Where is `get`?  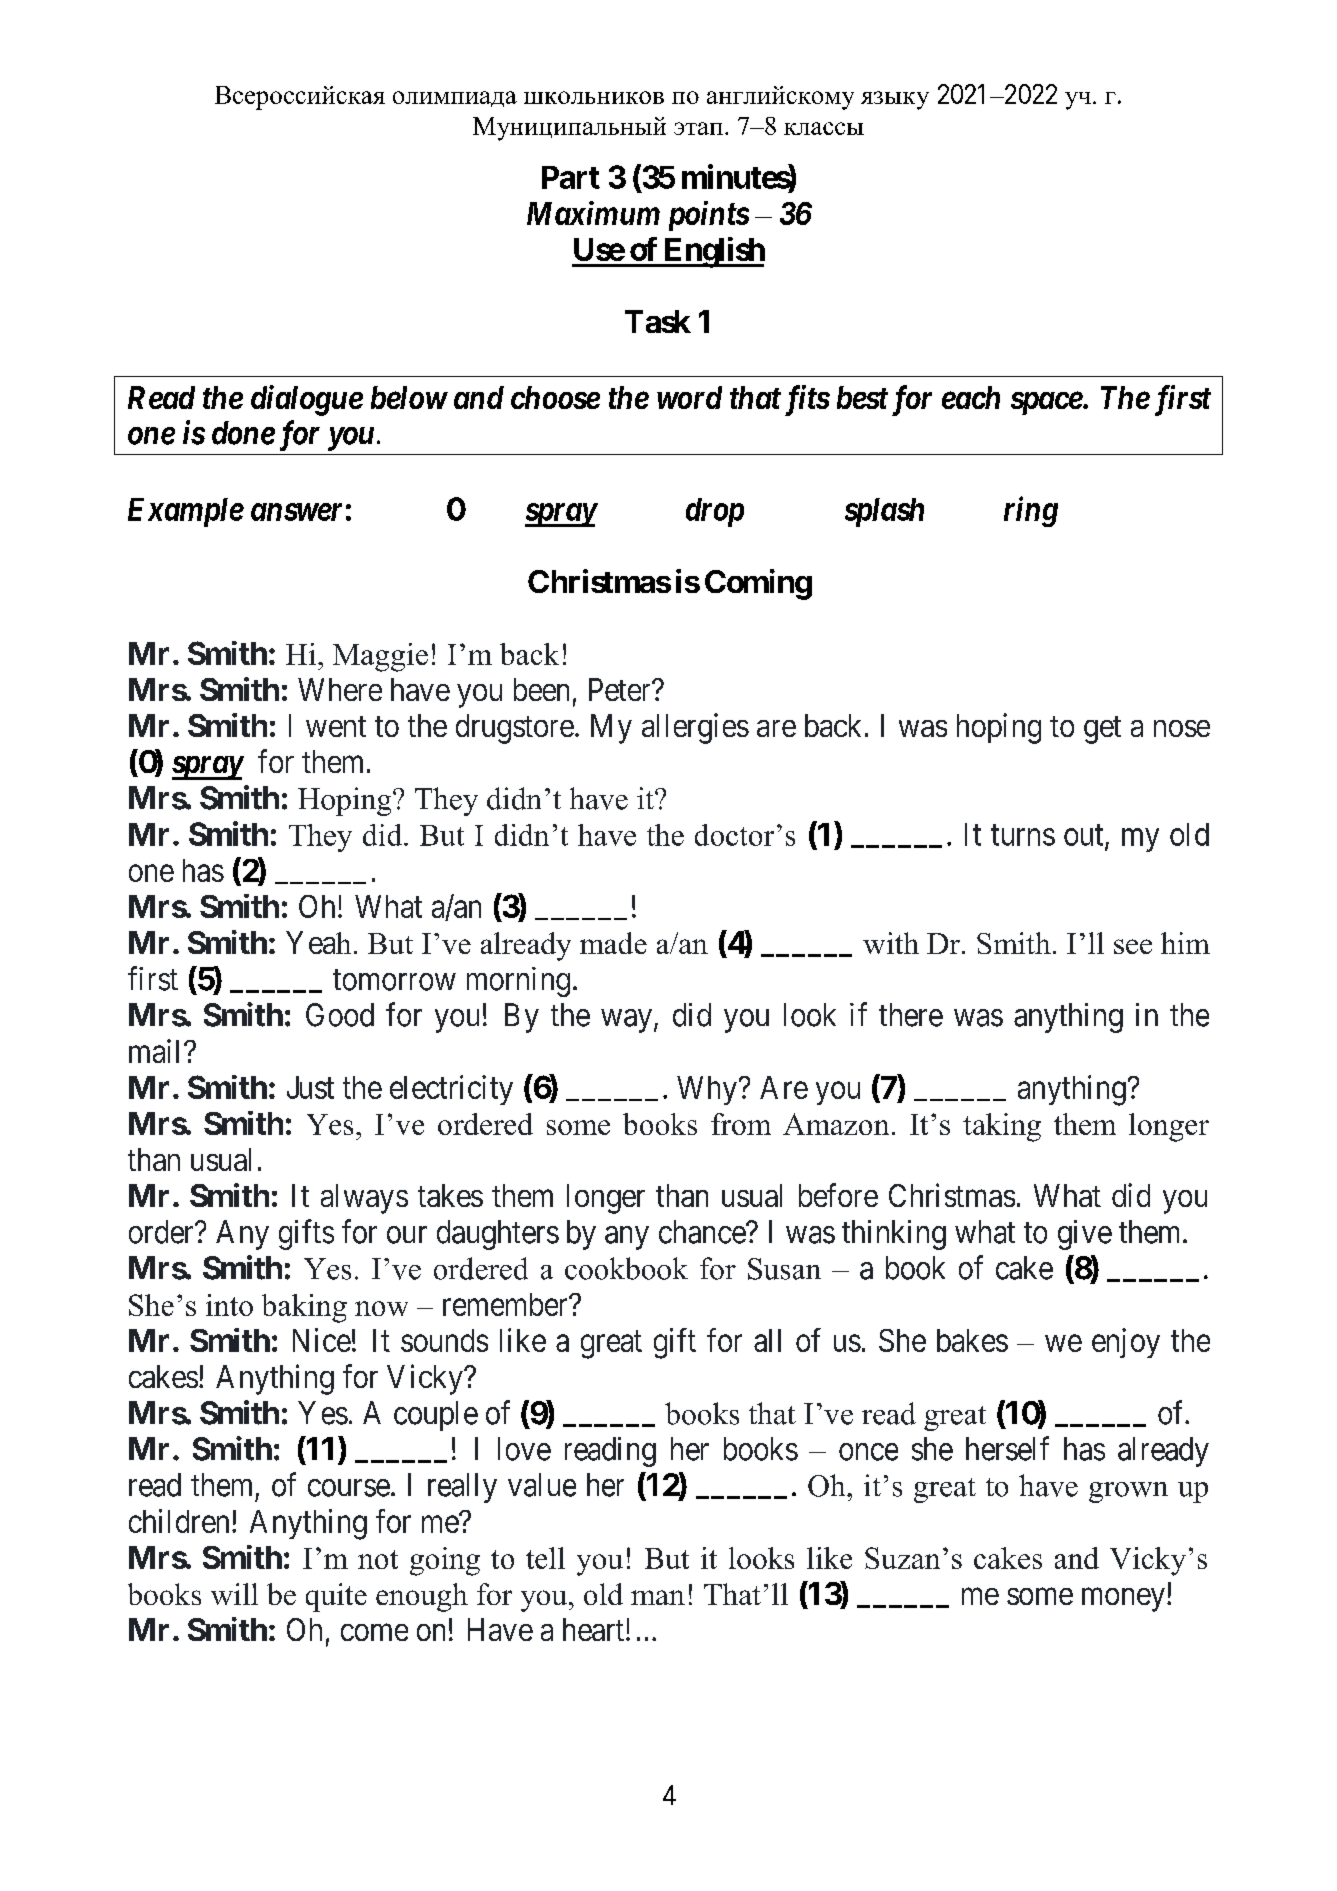
get is located at coordinates (1102, 730).
